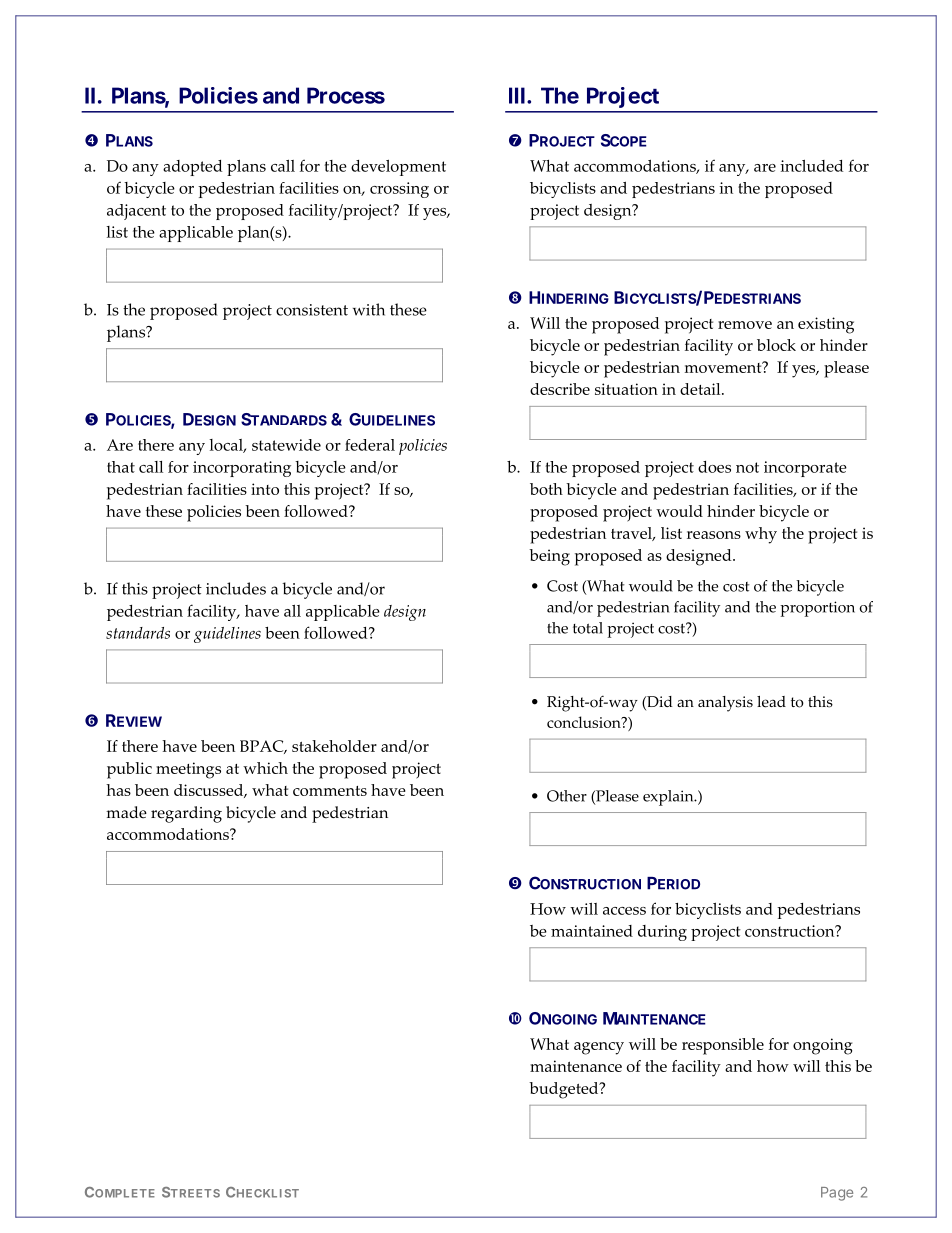 The height and width of the page is (1233, 952). What do you see at coordinates (599, 1048) in the page?
I see `agency` at bounding box center [599, 1048].
